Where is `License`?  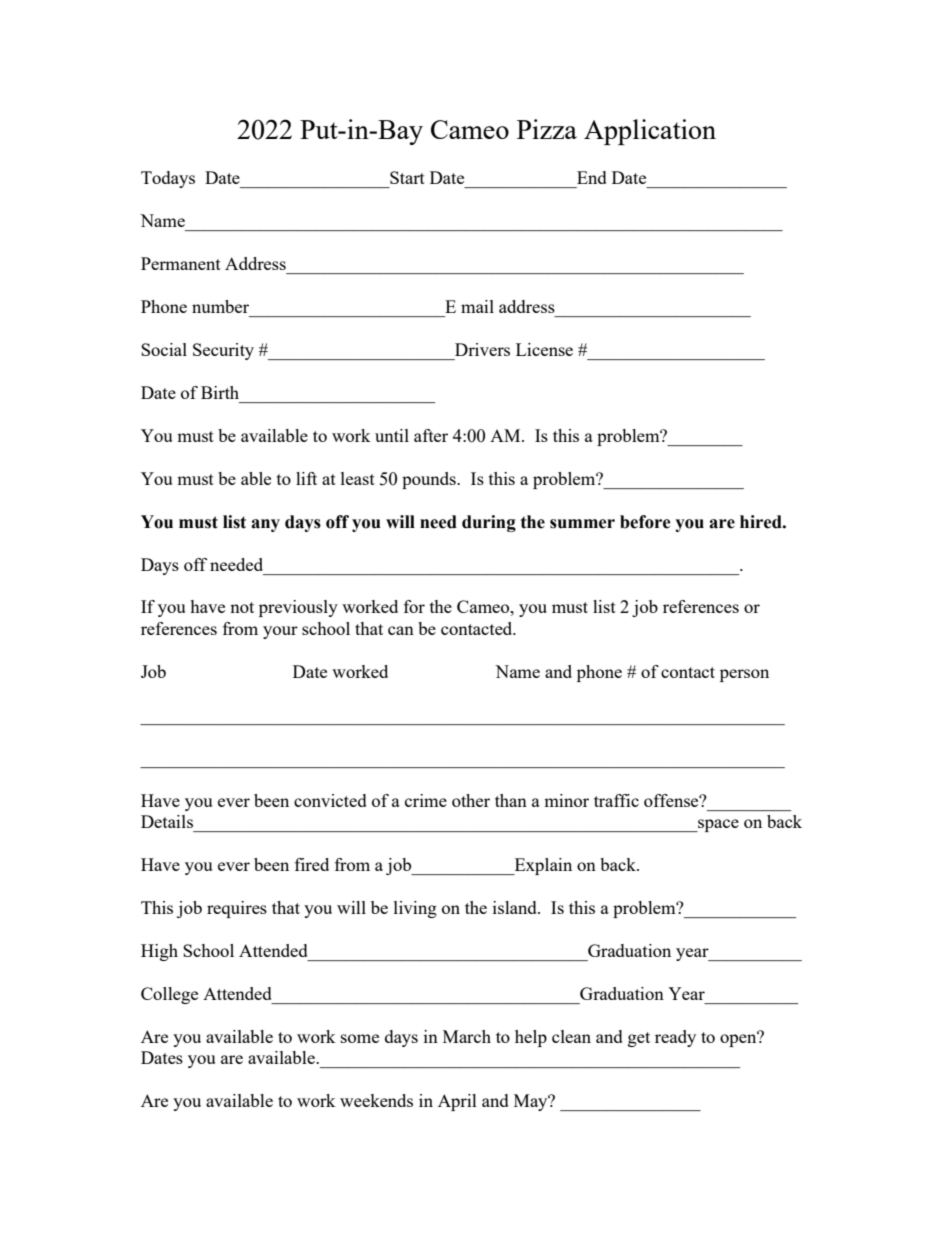 License is located at coordinates (544, 349).
